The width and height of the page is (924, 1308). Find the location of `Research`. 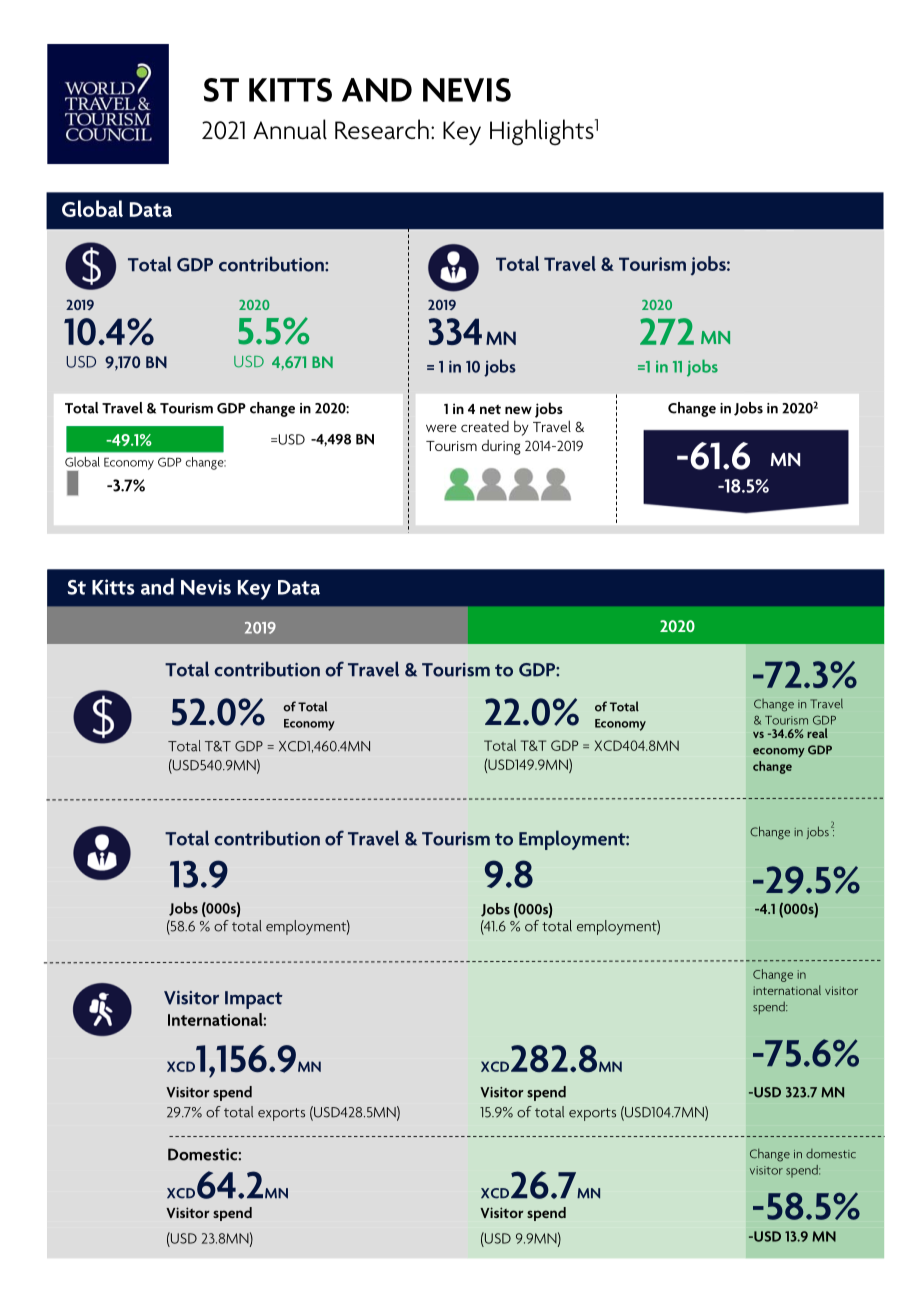

Research is located at coordinates (382, 129).
